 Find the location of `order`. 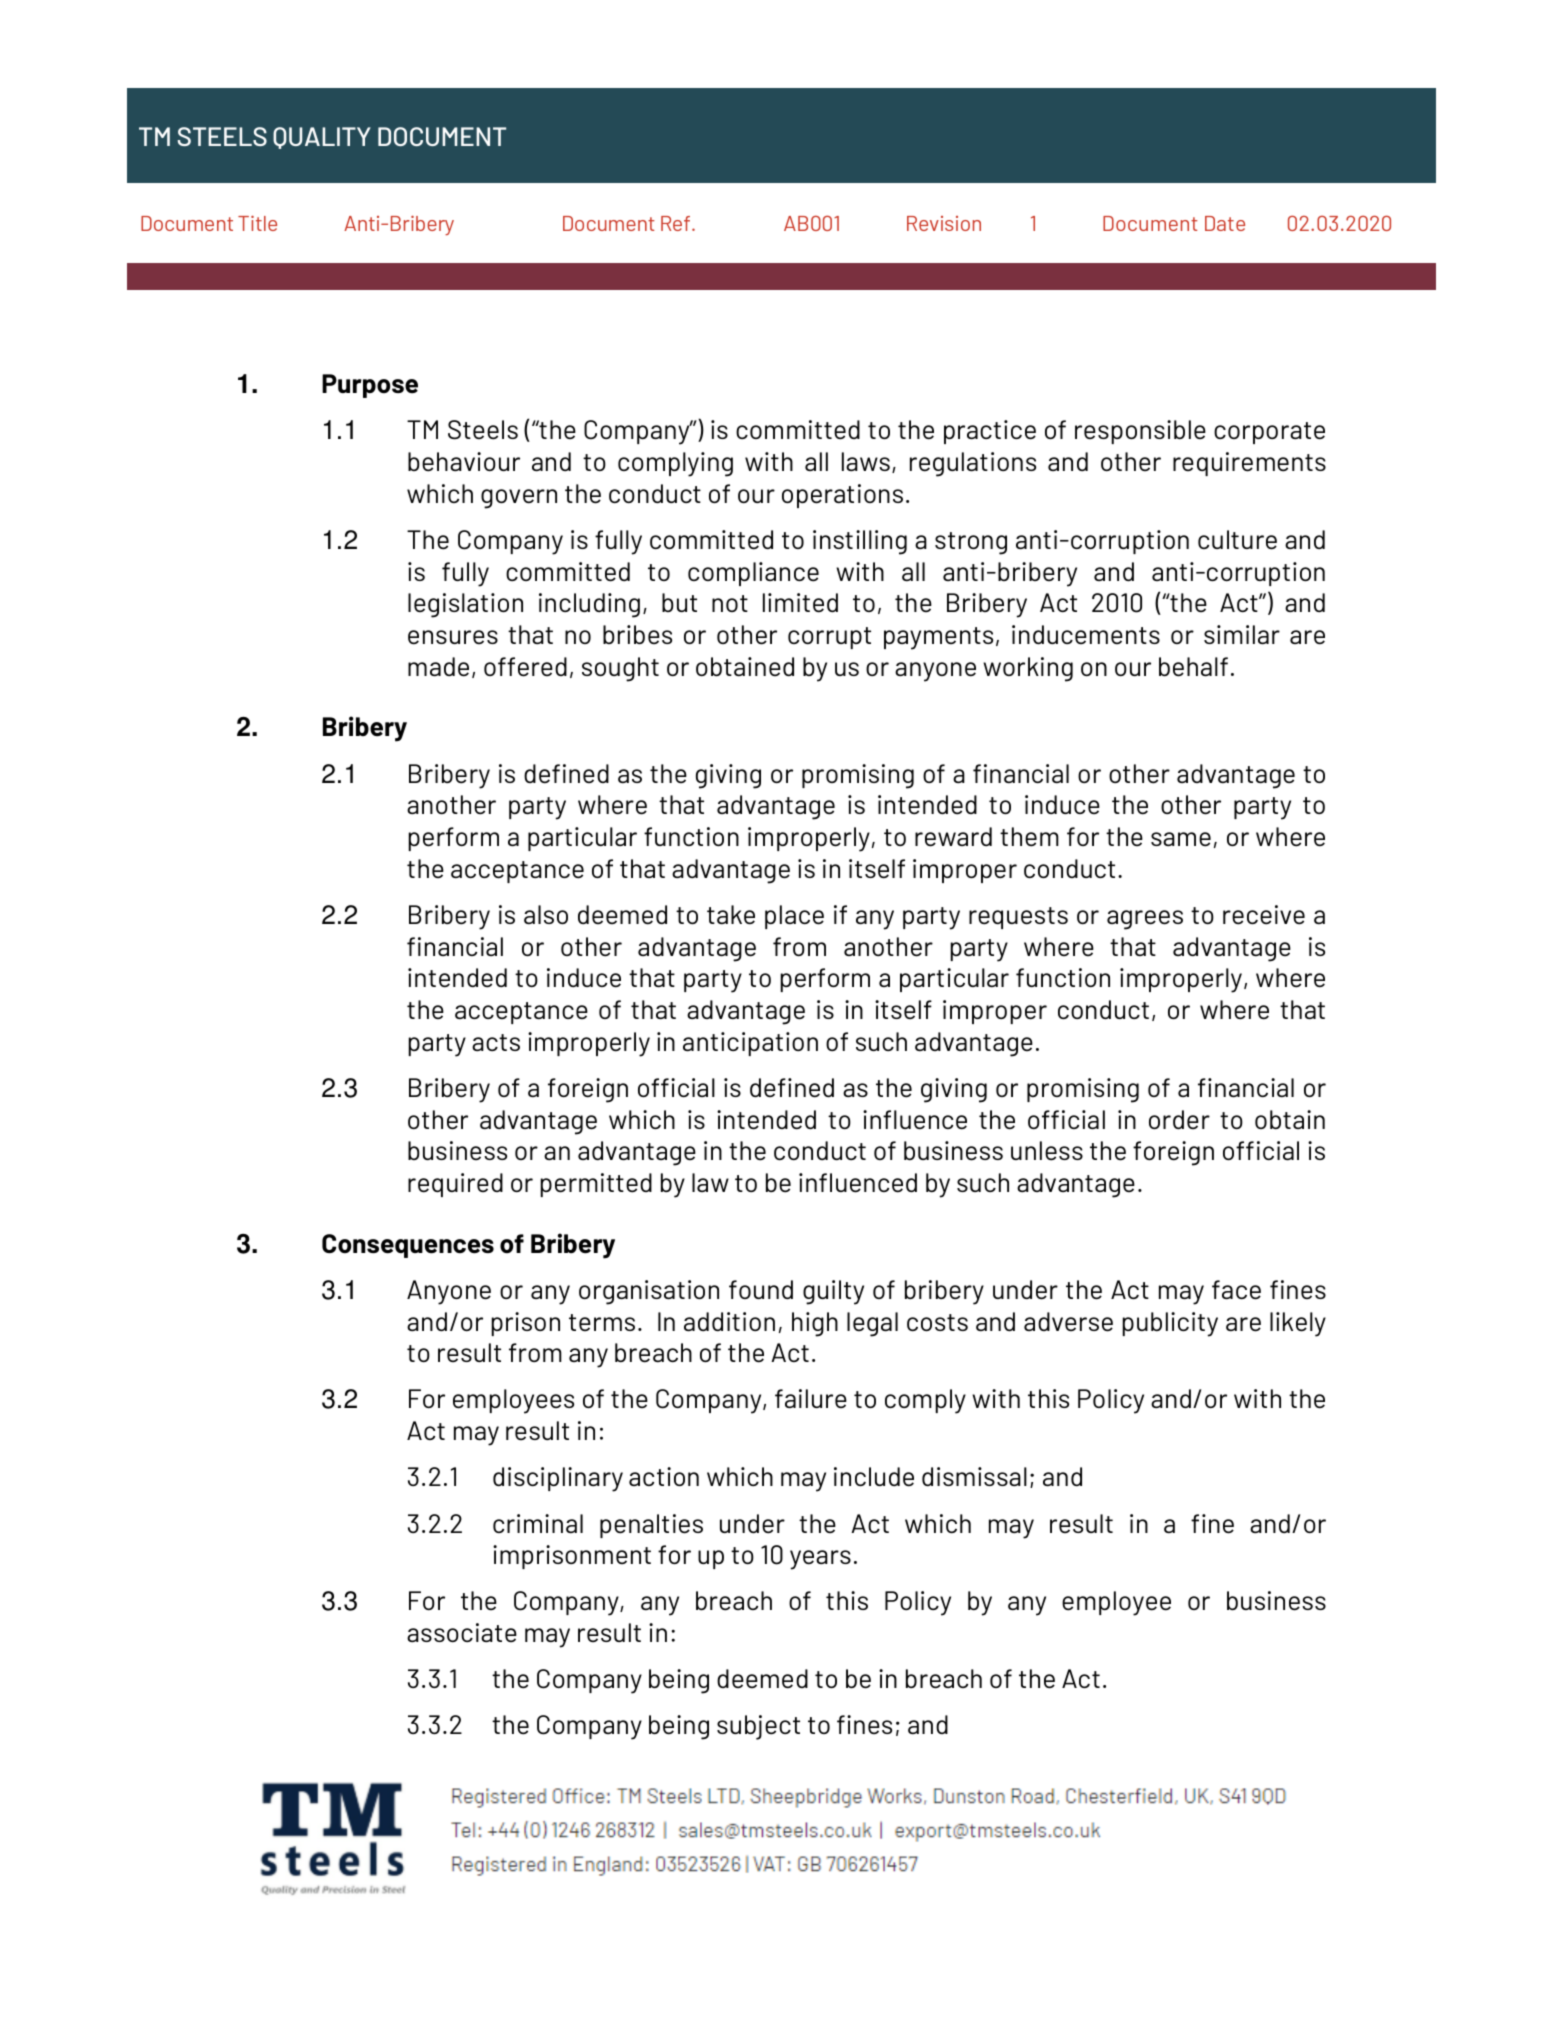

order is located at coordinates (1179, 1119).
